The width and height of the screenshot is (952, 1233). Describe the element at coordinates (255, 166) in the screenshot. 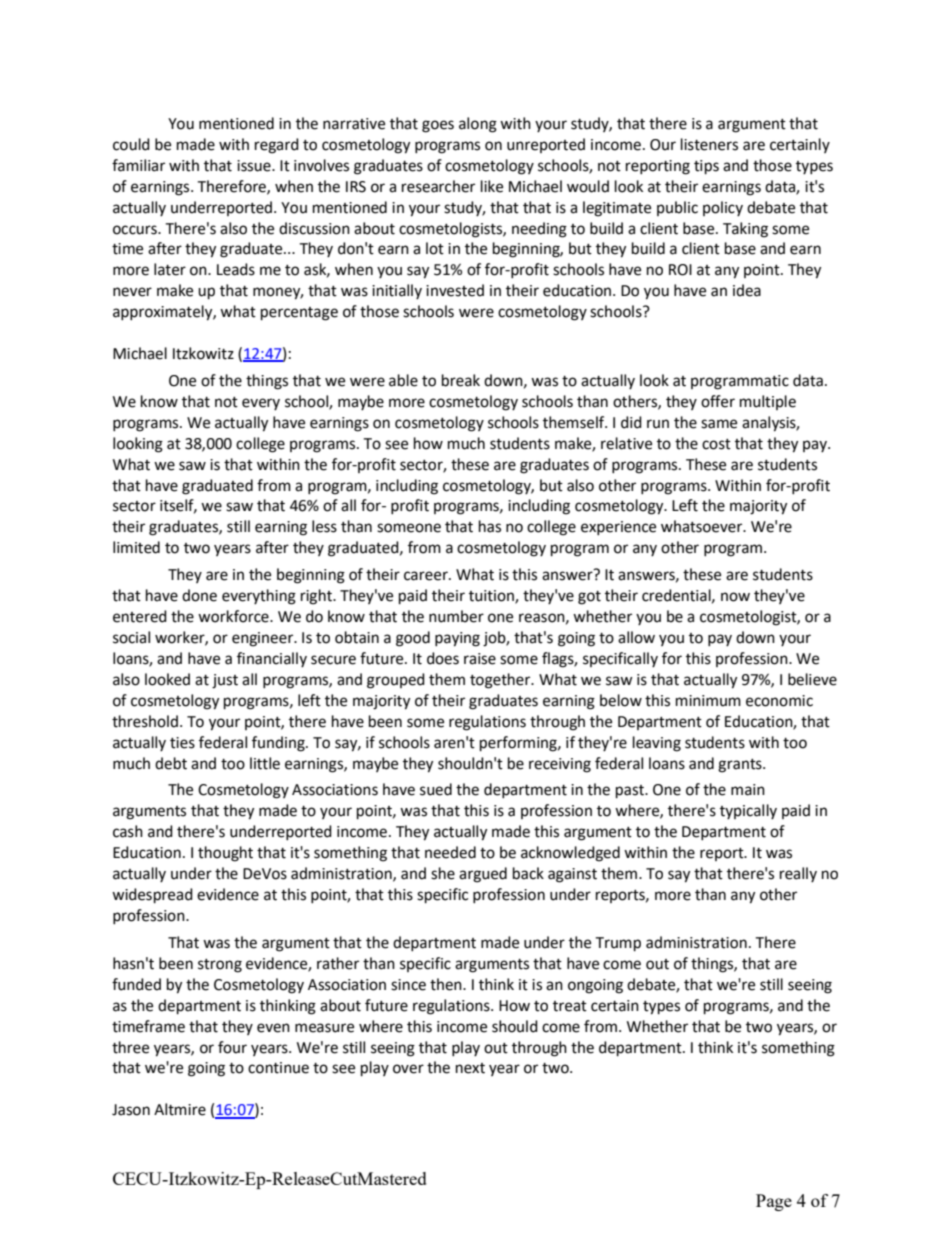

I see `issue` at that location.
